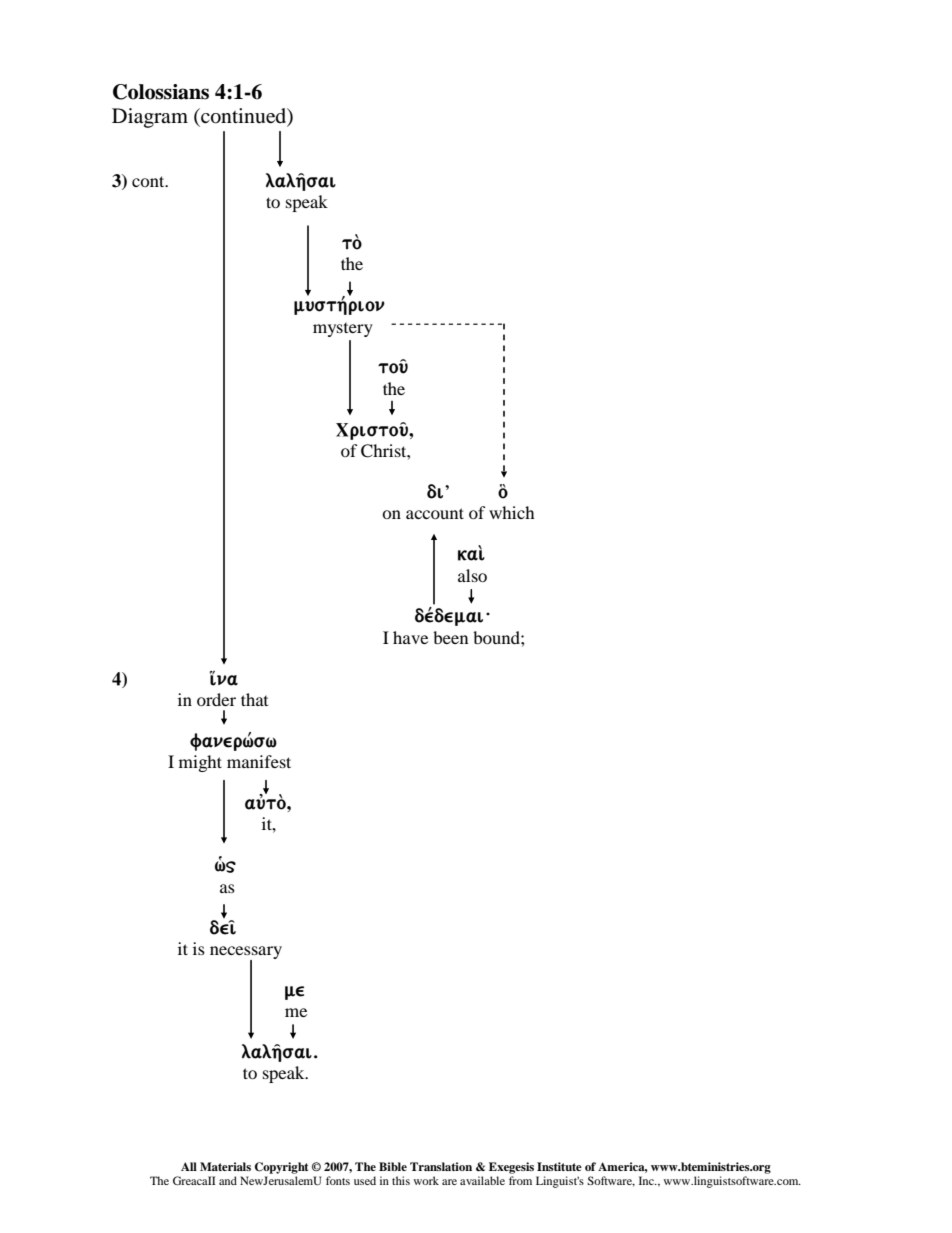 The height and width of the screenshot is (1233, 952). I want to click on kai, so click(471, 554).
